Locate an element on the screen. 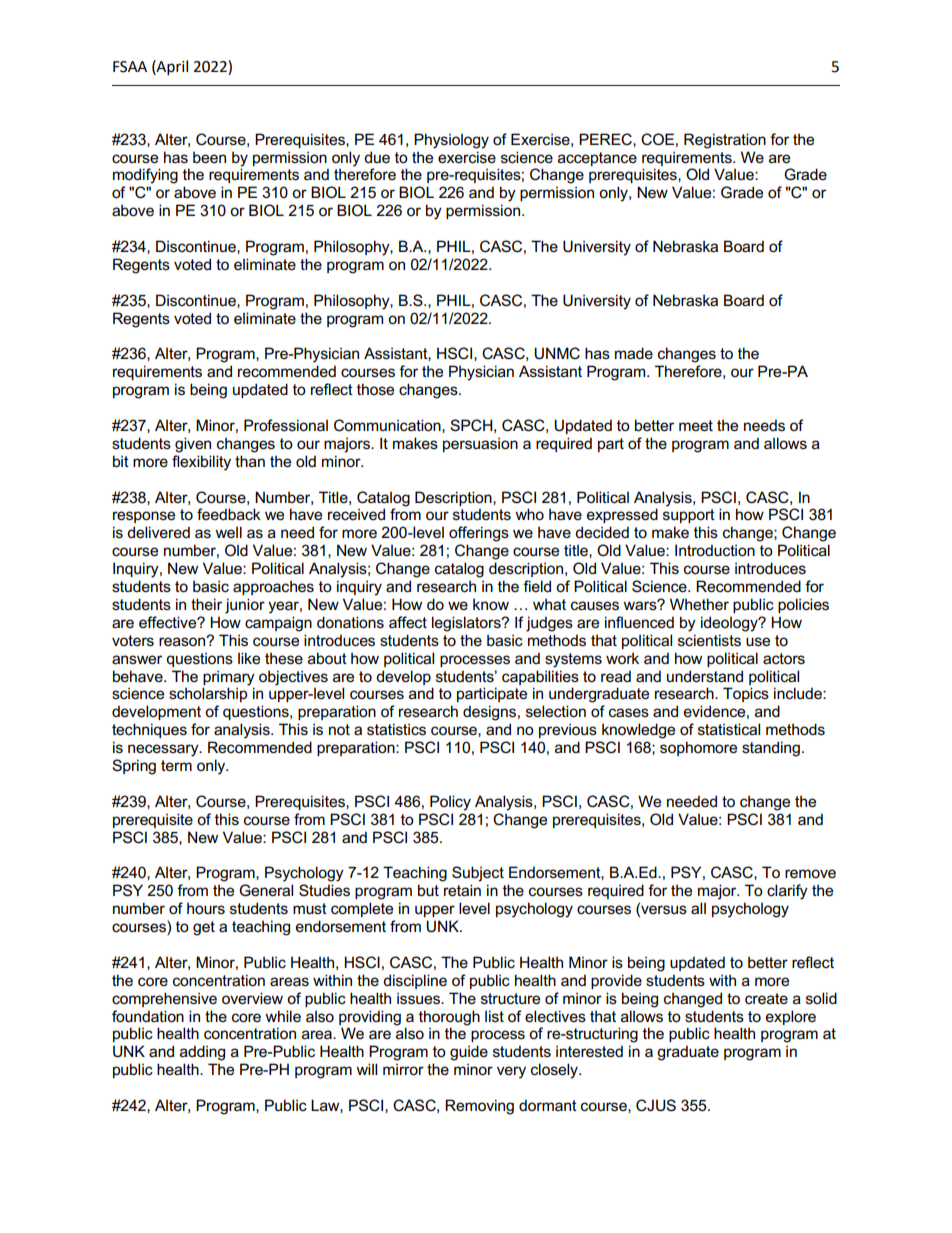 Image resolution: width=952 pixels, height=1233 pixels. Physiology is located at coordinates (451, 141).
